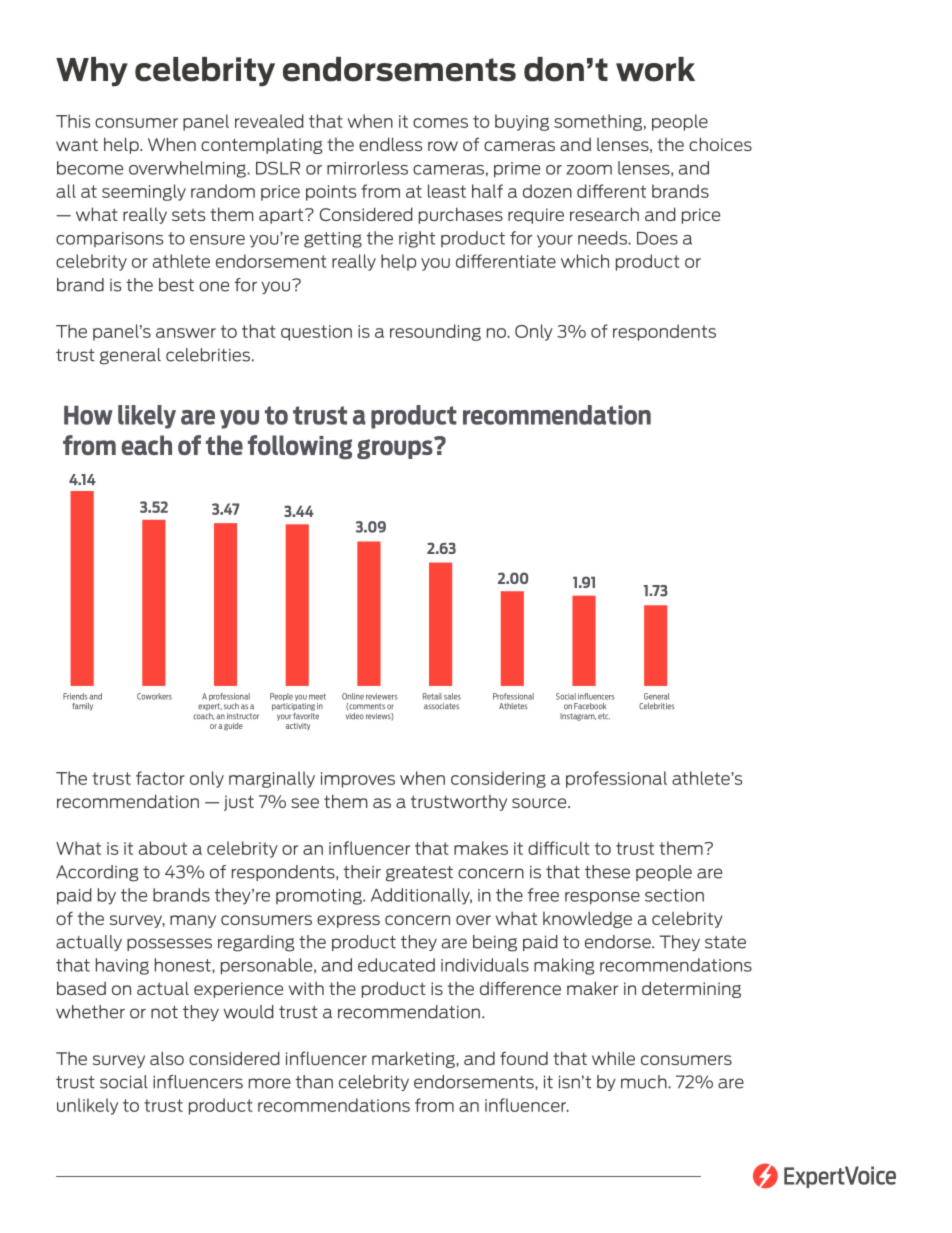  Describe the element at coordinates (613, 1058) in the screenshot. I see `while` at that location.
